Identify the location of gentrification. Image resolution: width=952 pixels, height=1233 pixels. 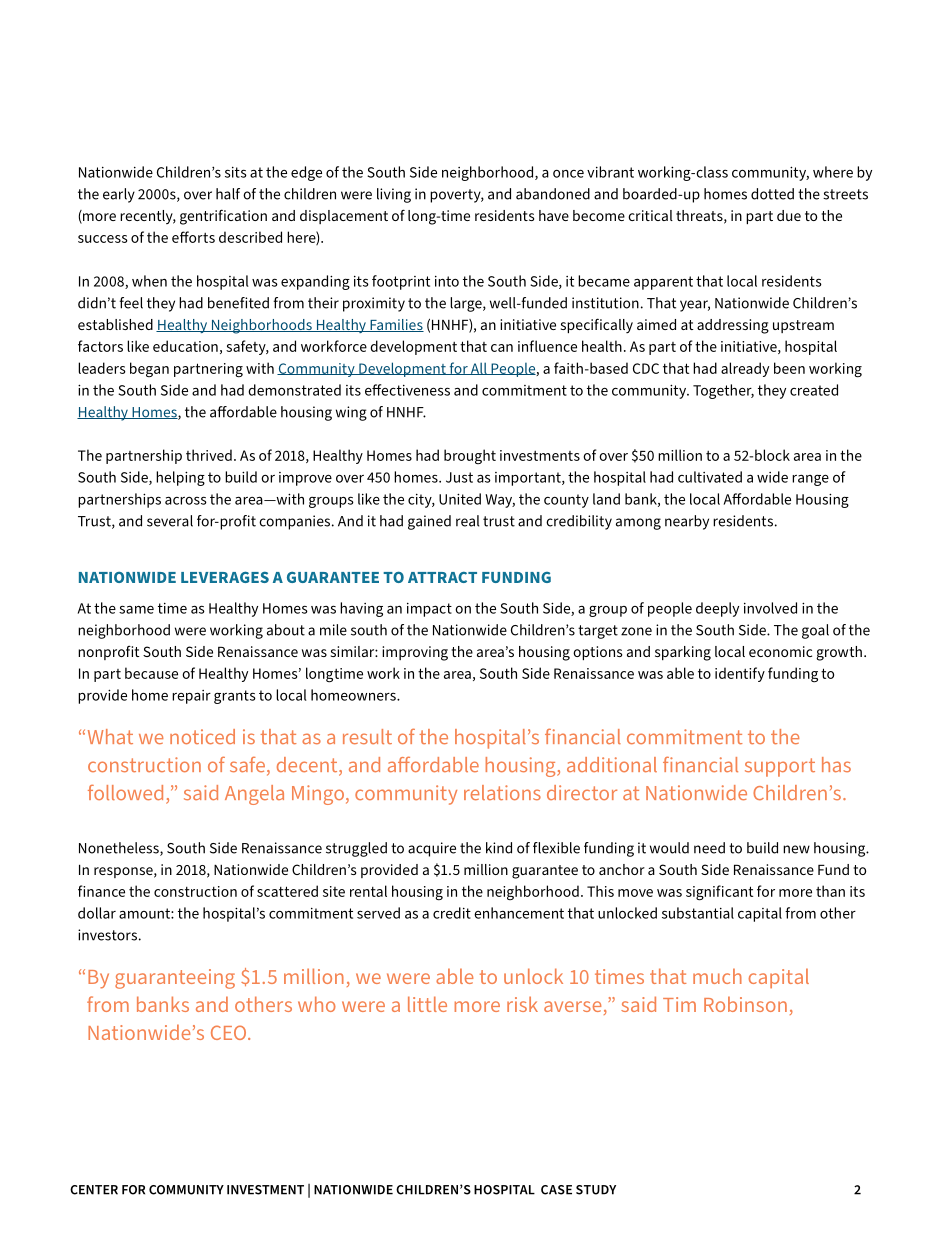
(223, 217).
